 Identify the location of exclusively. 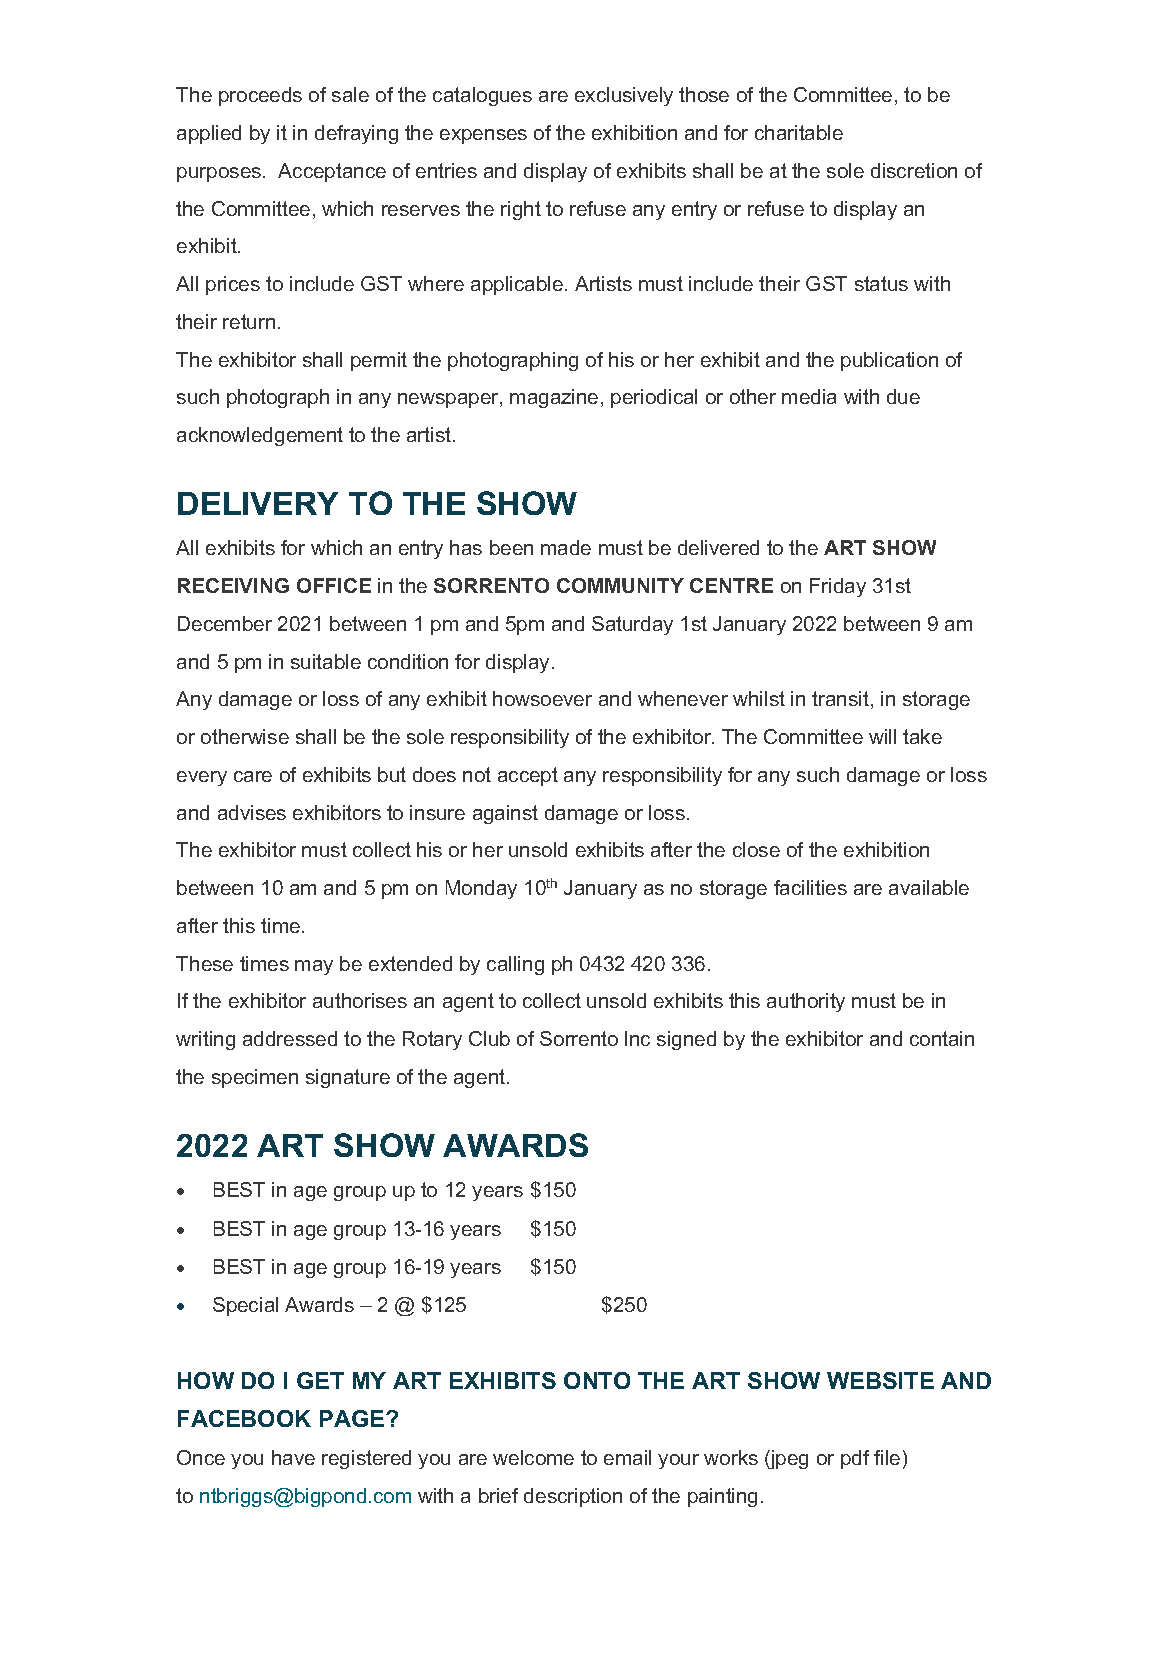
(624, 96).
